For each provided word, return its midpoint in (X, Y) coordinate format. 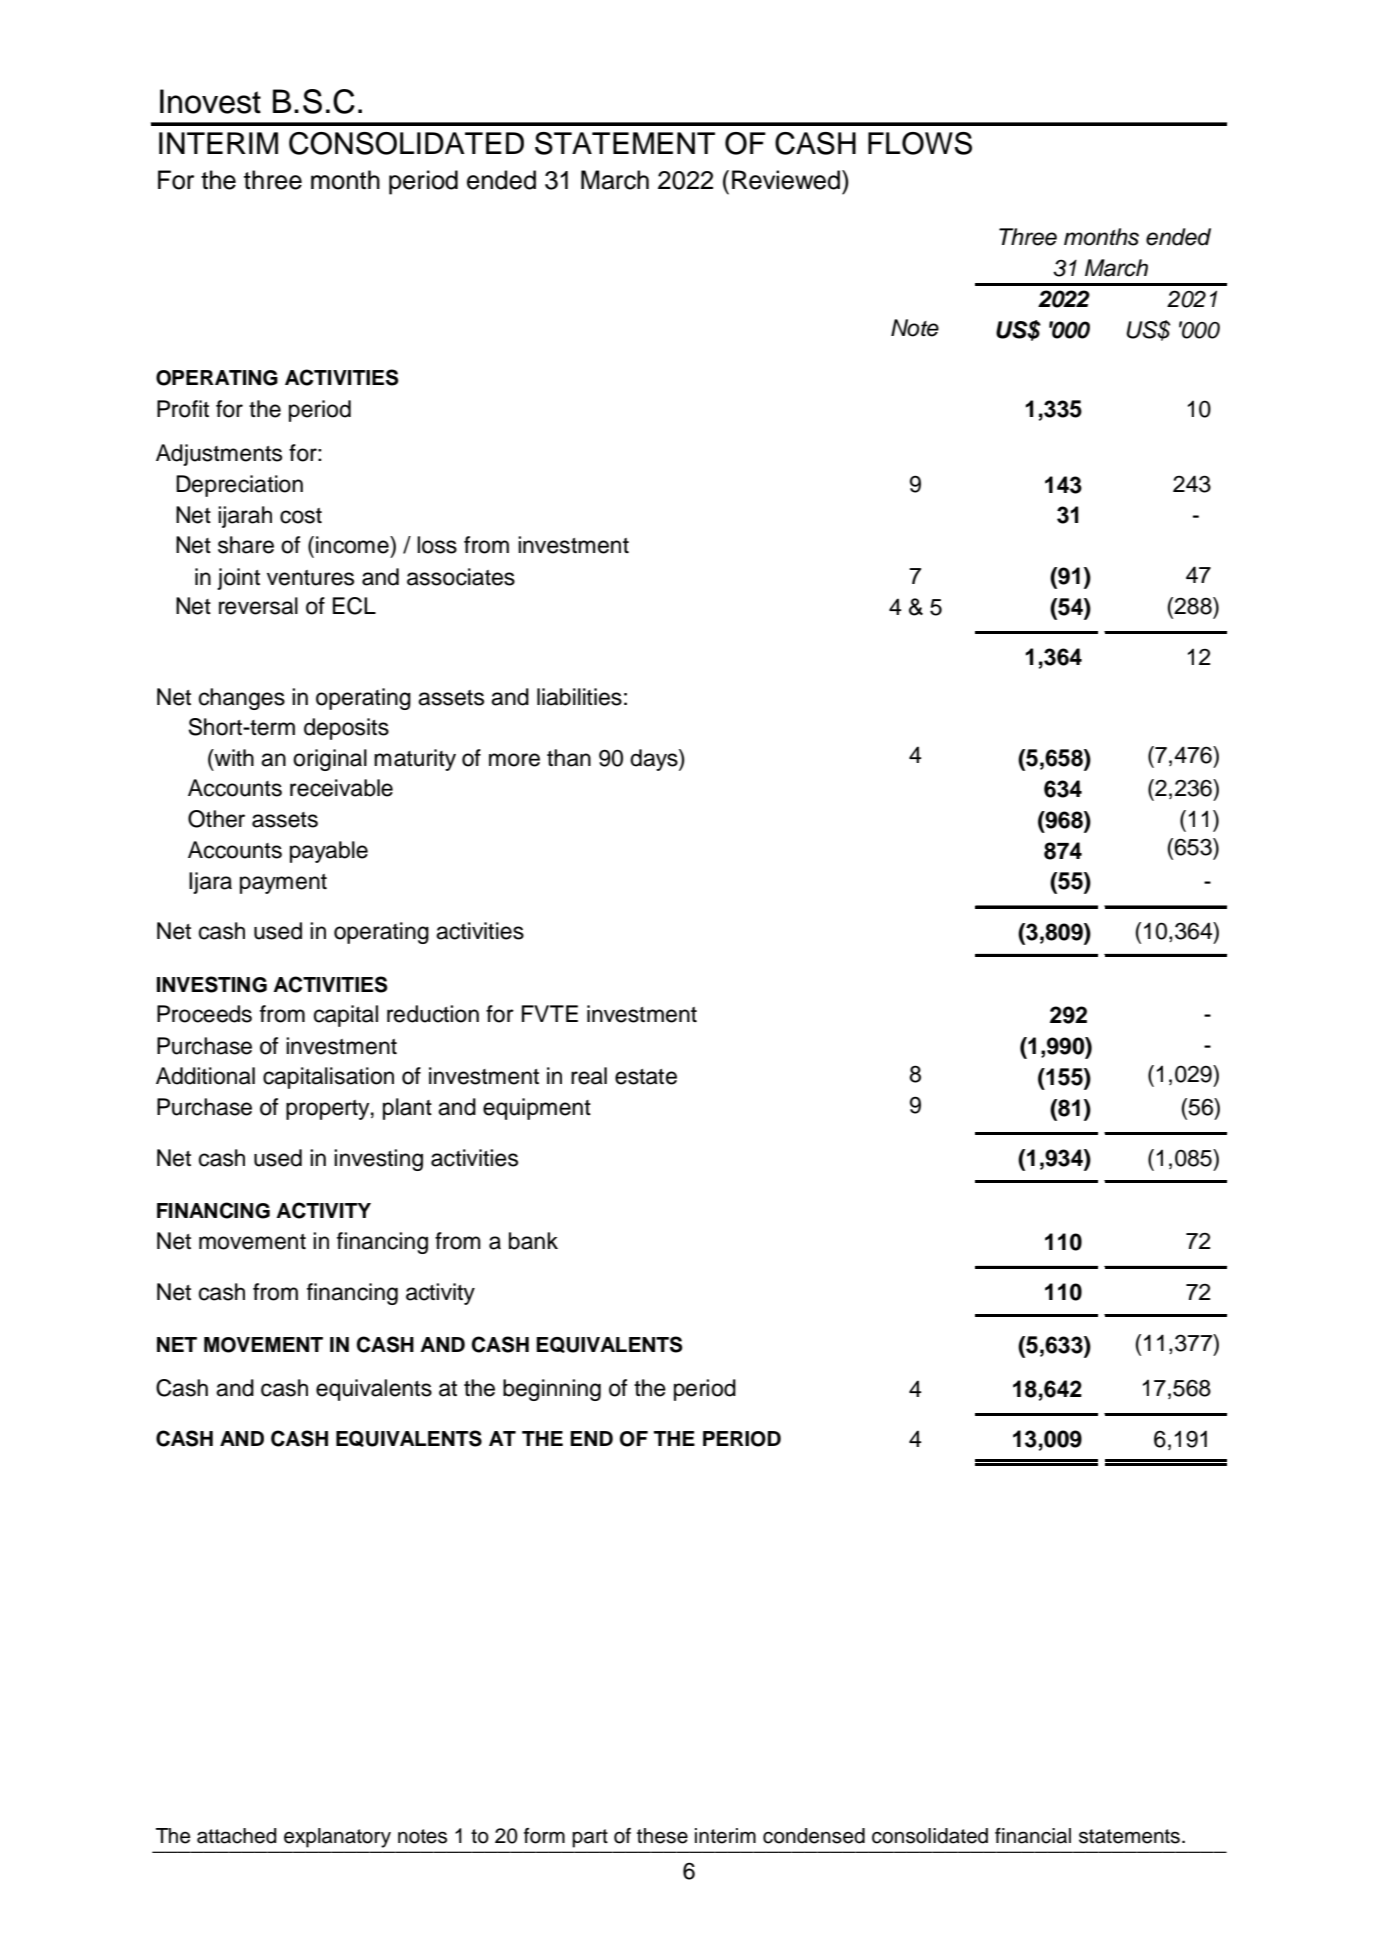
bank (533, 1241)
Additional (205, 1076)
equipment (537, 1109)
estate (646, 1077)
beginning (552, 1390)
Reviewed (786, 180)
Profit (183, 409)
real (589, 1076)
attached (237, 1836)
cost (301, 516)
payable (329, 852)
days (655, 760)
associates (461, 577)
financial (1033, 1836)
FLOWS (920, 143)
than (569, 758)
